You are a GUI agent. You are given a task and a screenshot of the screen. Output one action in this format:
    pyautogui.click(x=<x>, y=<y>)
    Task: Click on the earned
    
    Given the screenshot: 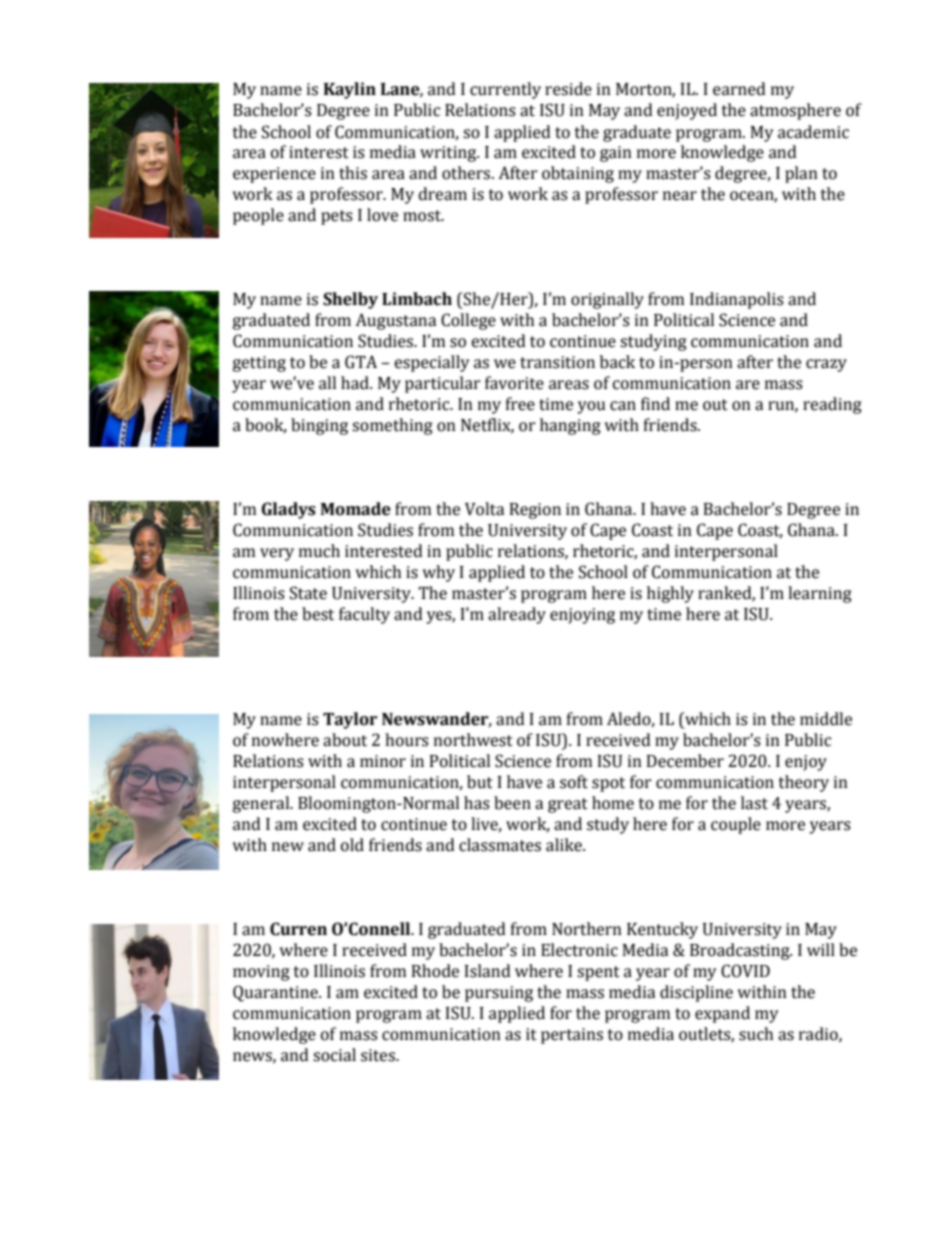 What is the action you would take?
    pyautogui.click(x=739, y=89)
